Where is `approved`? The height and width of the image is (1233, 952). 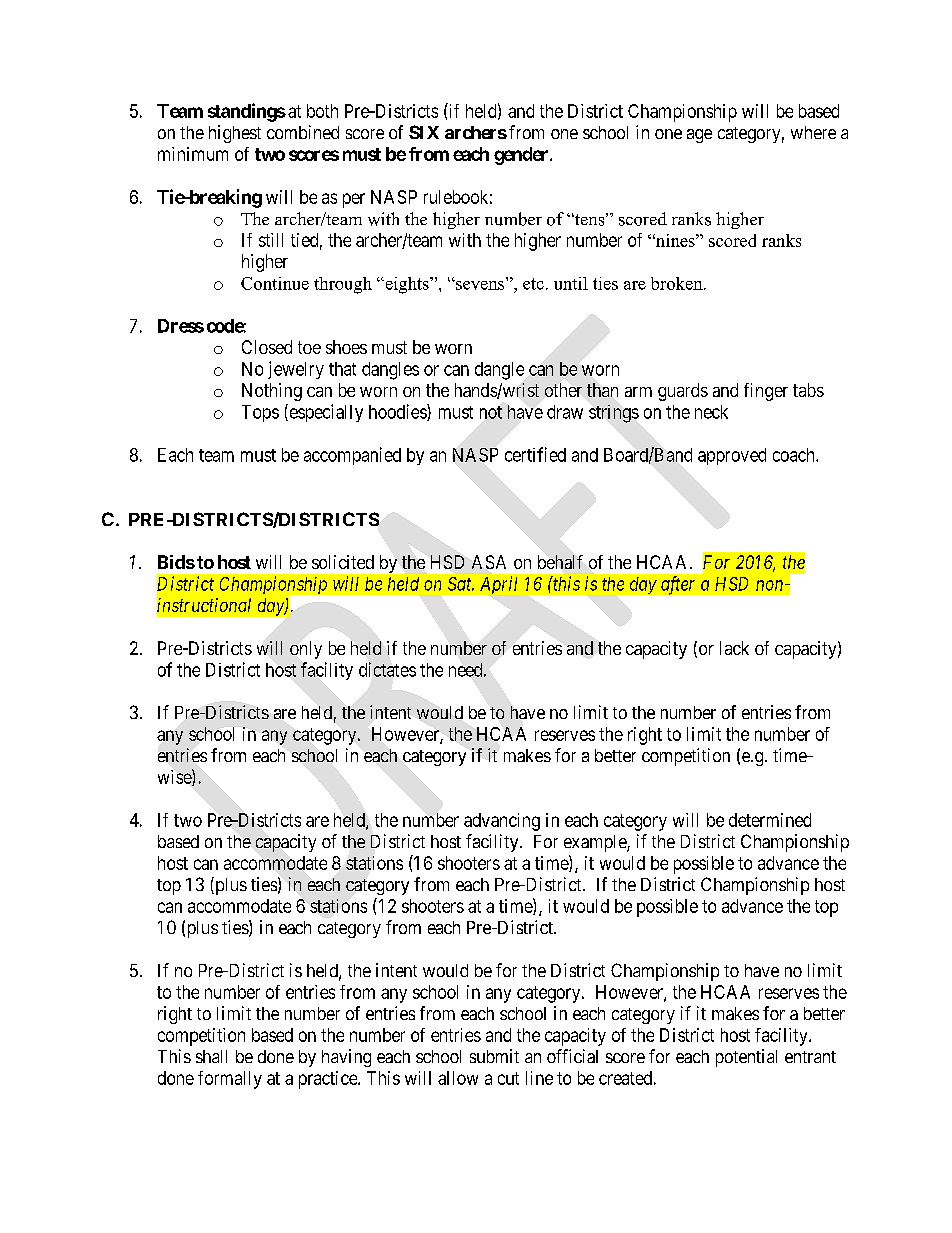
approved is located at coordinates (732, 456).
